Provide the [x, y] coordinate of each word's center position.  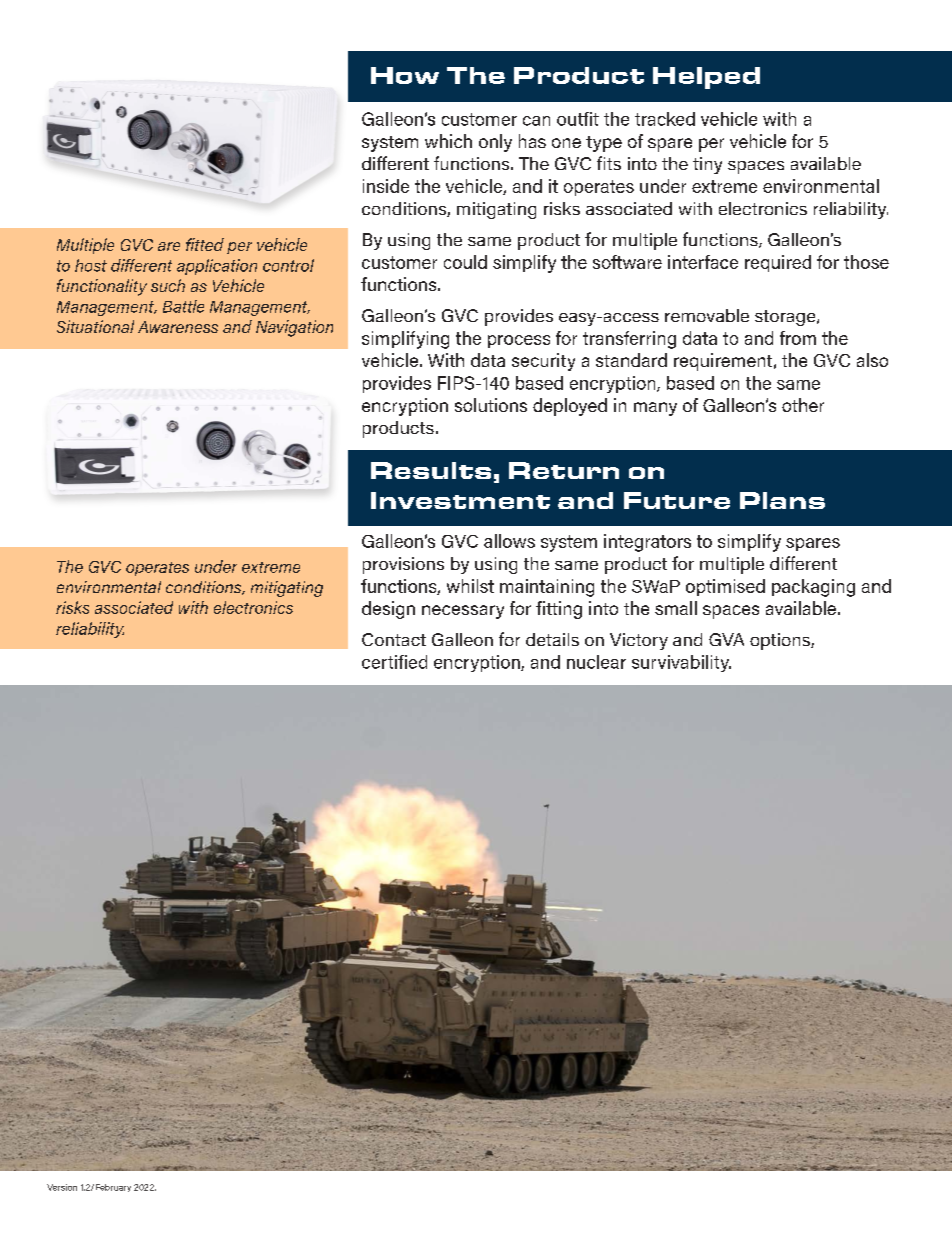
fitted [205, 244]
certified [394, 662]
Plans [782, 500]
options [781, 641]
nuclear [596, 662]
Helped [706, 78]
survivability [681, 663]
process [519, 341]
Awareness [178, 327]
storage [786, 318]
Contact [394, 639]
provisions [403, 565]
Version [62, 1187]
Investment [460, 500]
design [388, 610]
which [448, 141]
